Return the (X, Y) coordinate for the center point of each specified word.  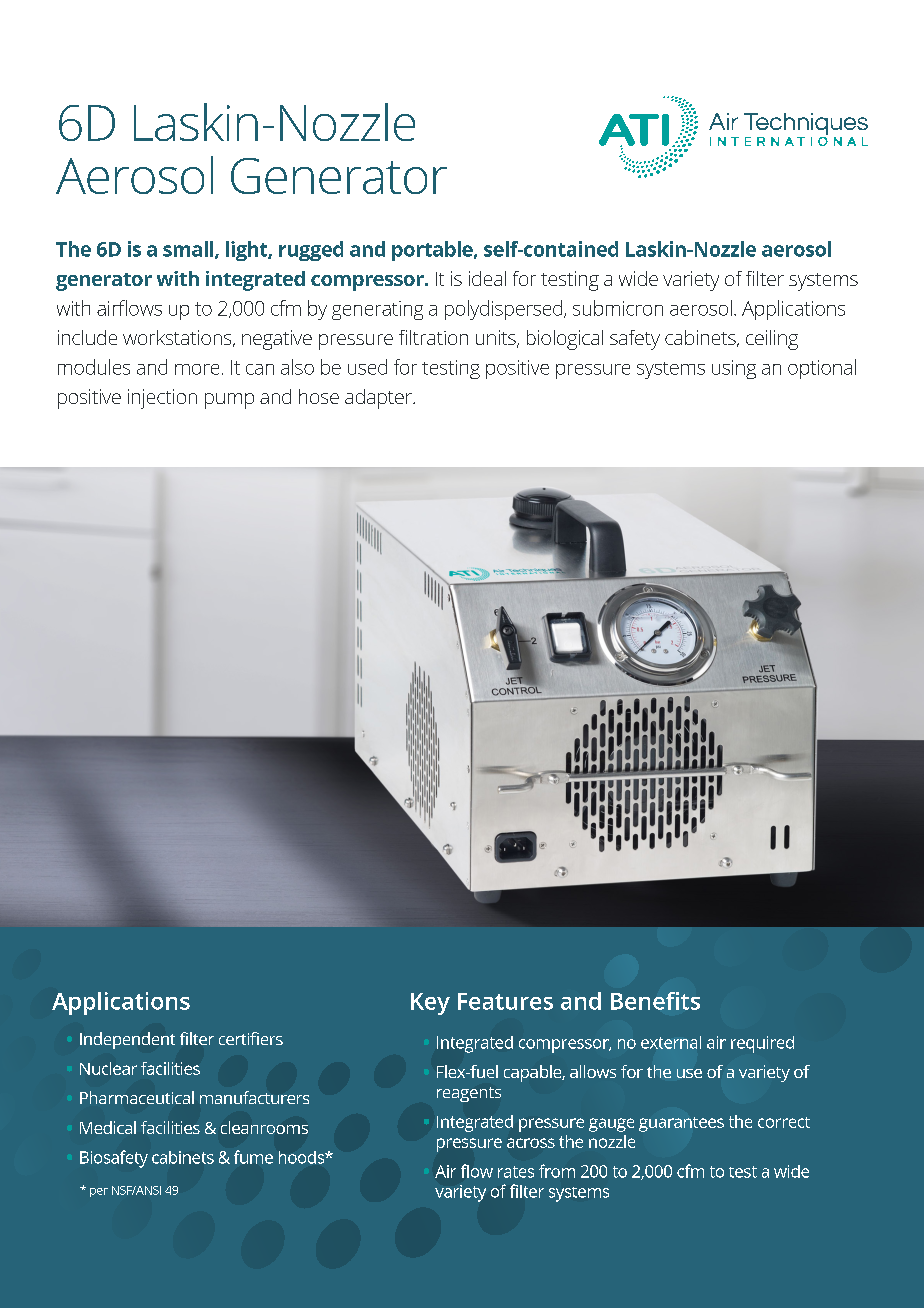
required (762, 1044)
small (189, 250)
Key (430, 1004)
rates (516, 1172)
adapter (379, 399)
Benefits (655, 1001)
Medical (108, 1127)
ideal (487, 278)
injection (162, 399)
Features (505, 1001)
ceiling (772, 340)
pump (229, 401)
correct (784, 1122)
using (734, 369)
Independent (127, 1040)
